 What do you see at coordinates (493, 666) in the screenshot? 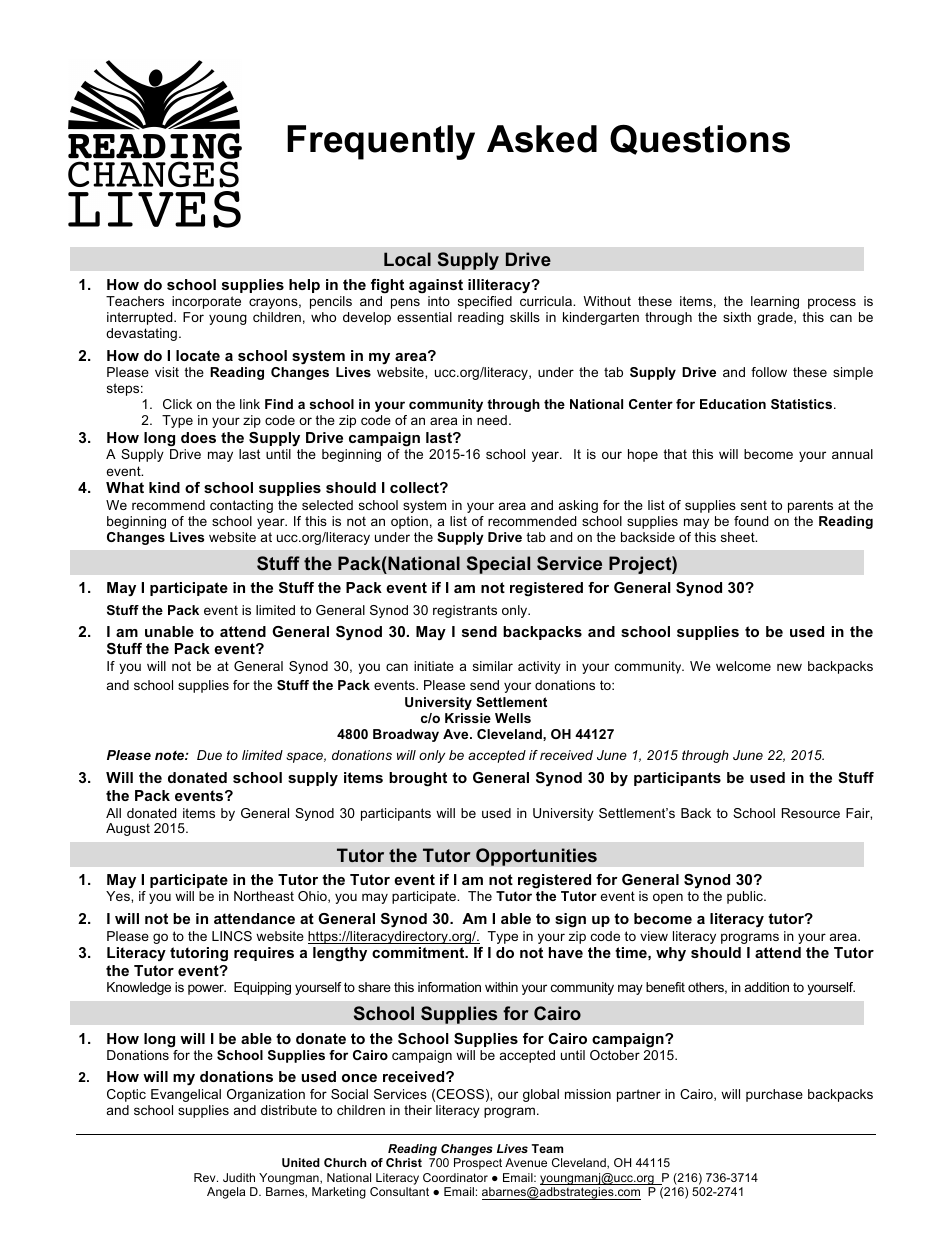
I see `similar` at bounding box center [493, 666].
